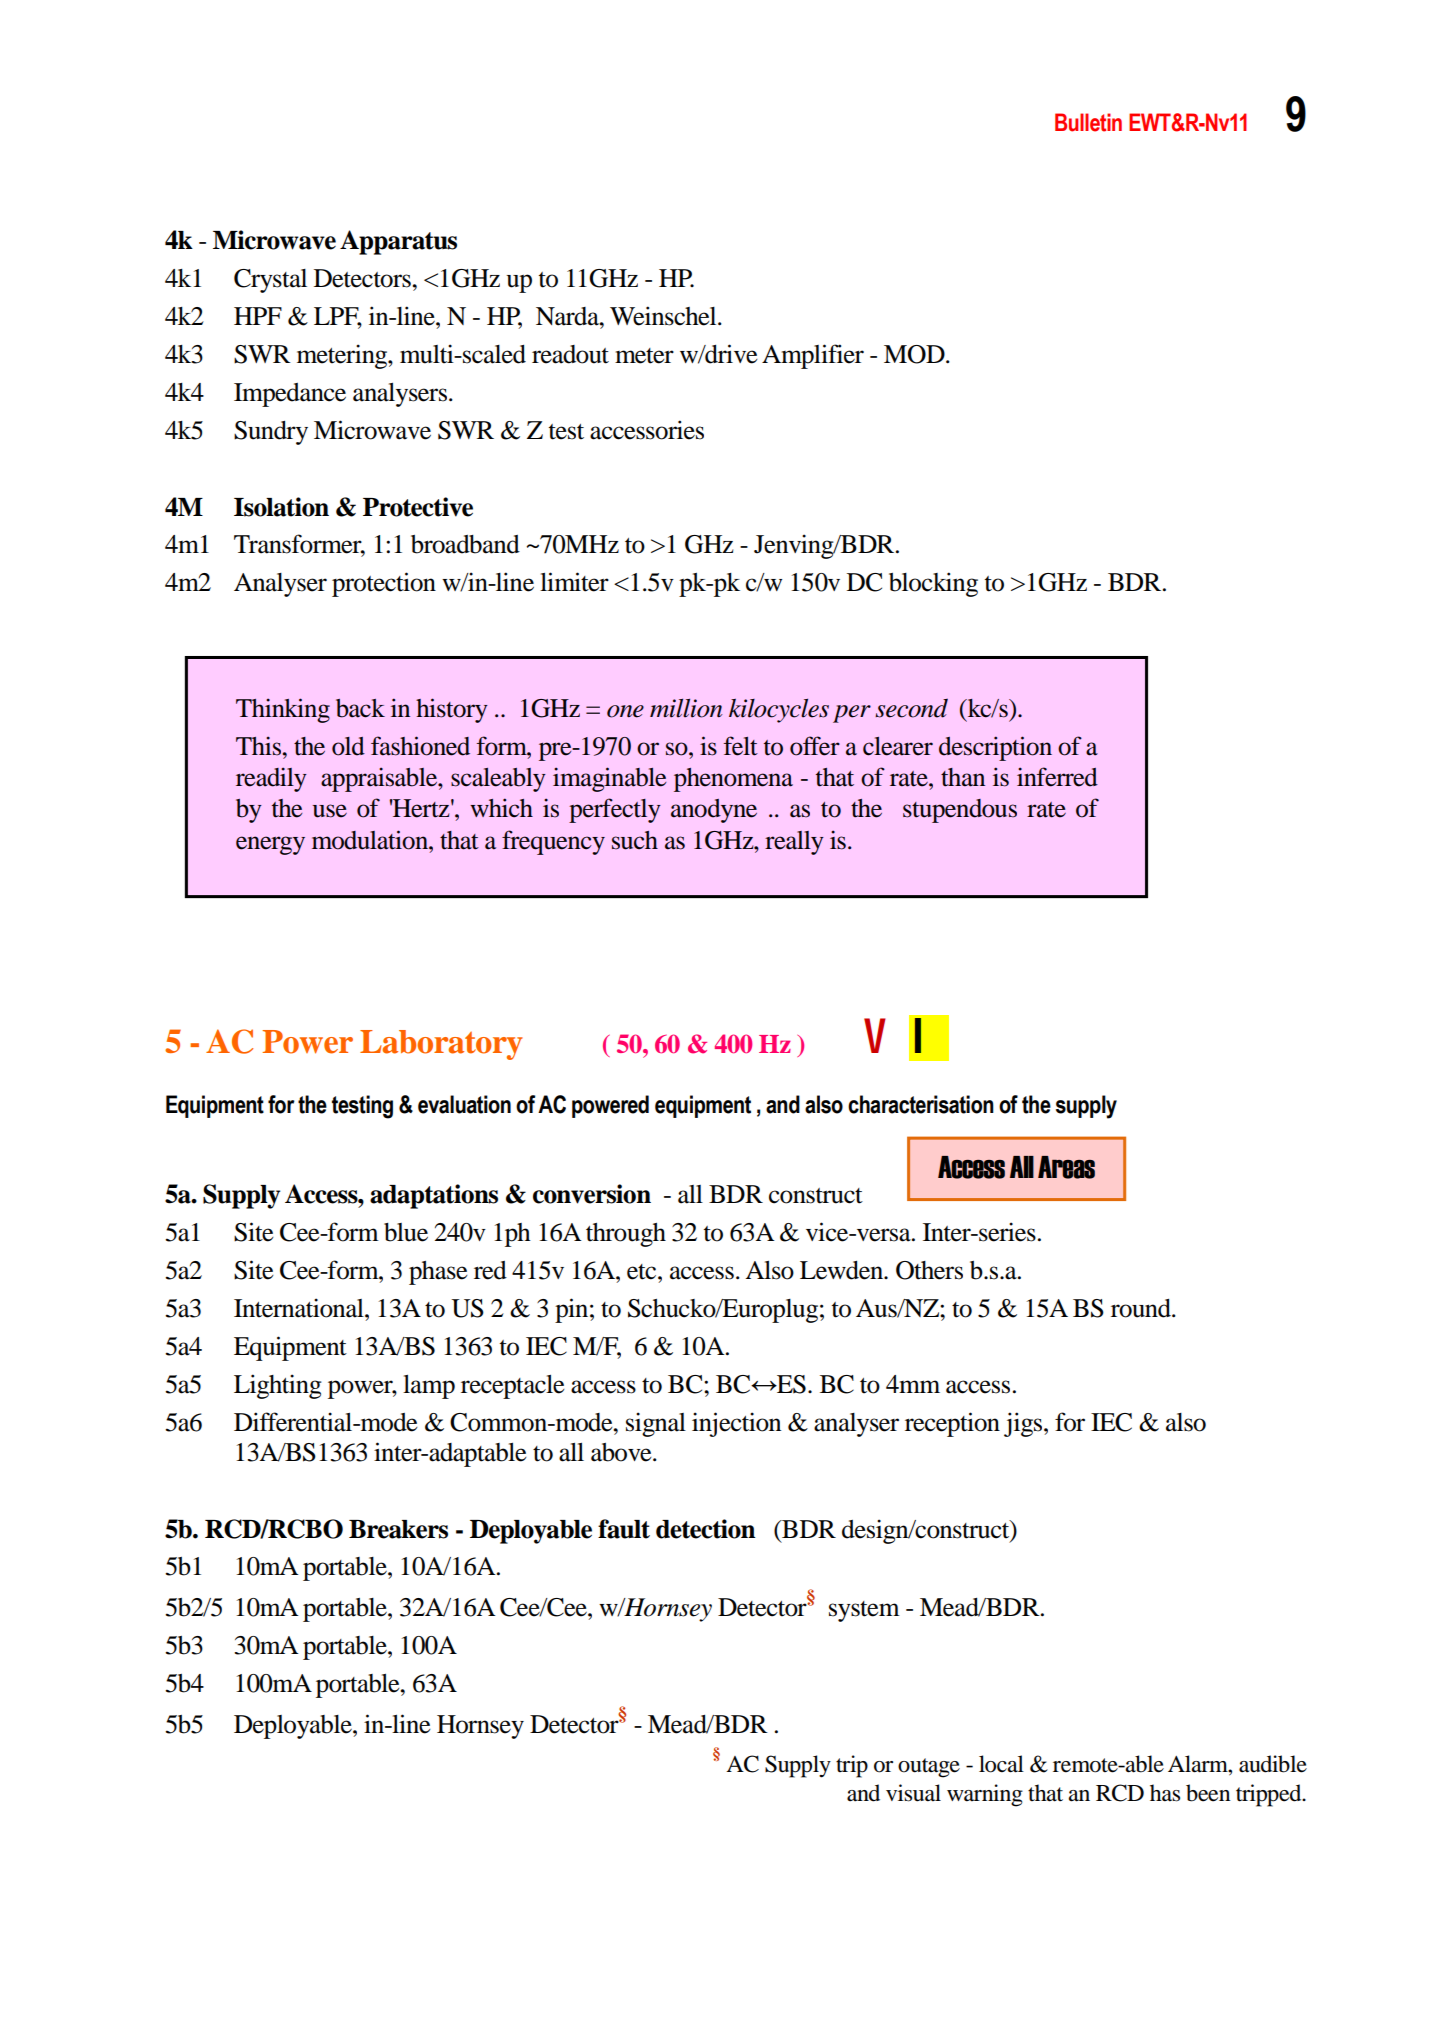 This screenshot has height=2044, width=1444. I want to click on Breakers, so click(398, 1529).
